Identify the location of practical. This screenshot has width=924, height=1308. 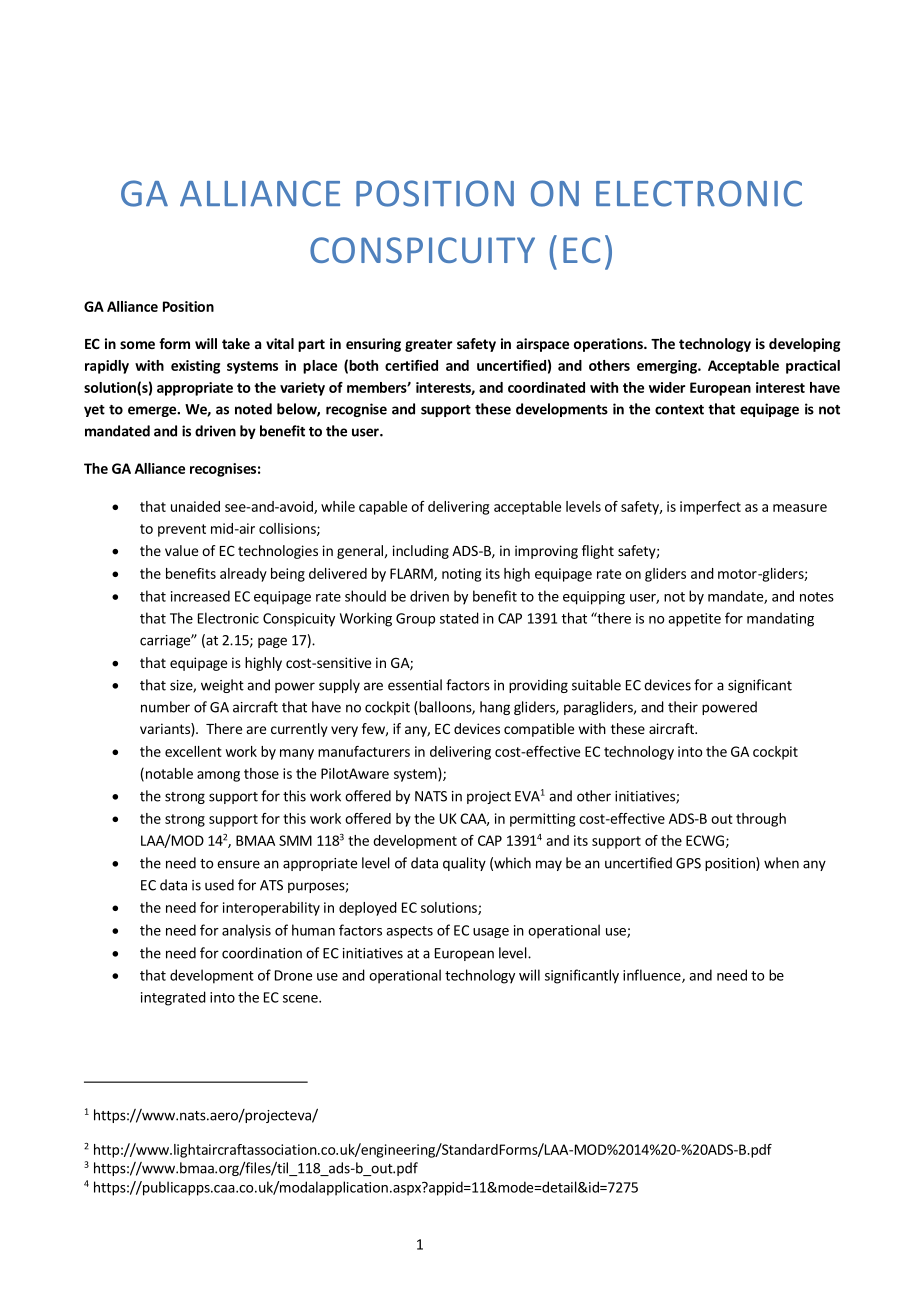
(813, 367).
